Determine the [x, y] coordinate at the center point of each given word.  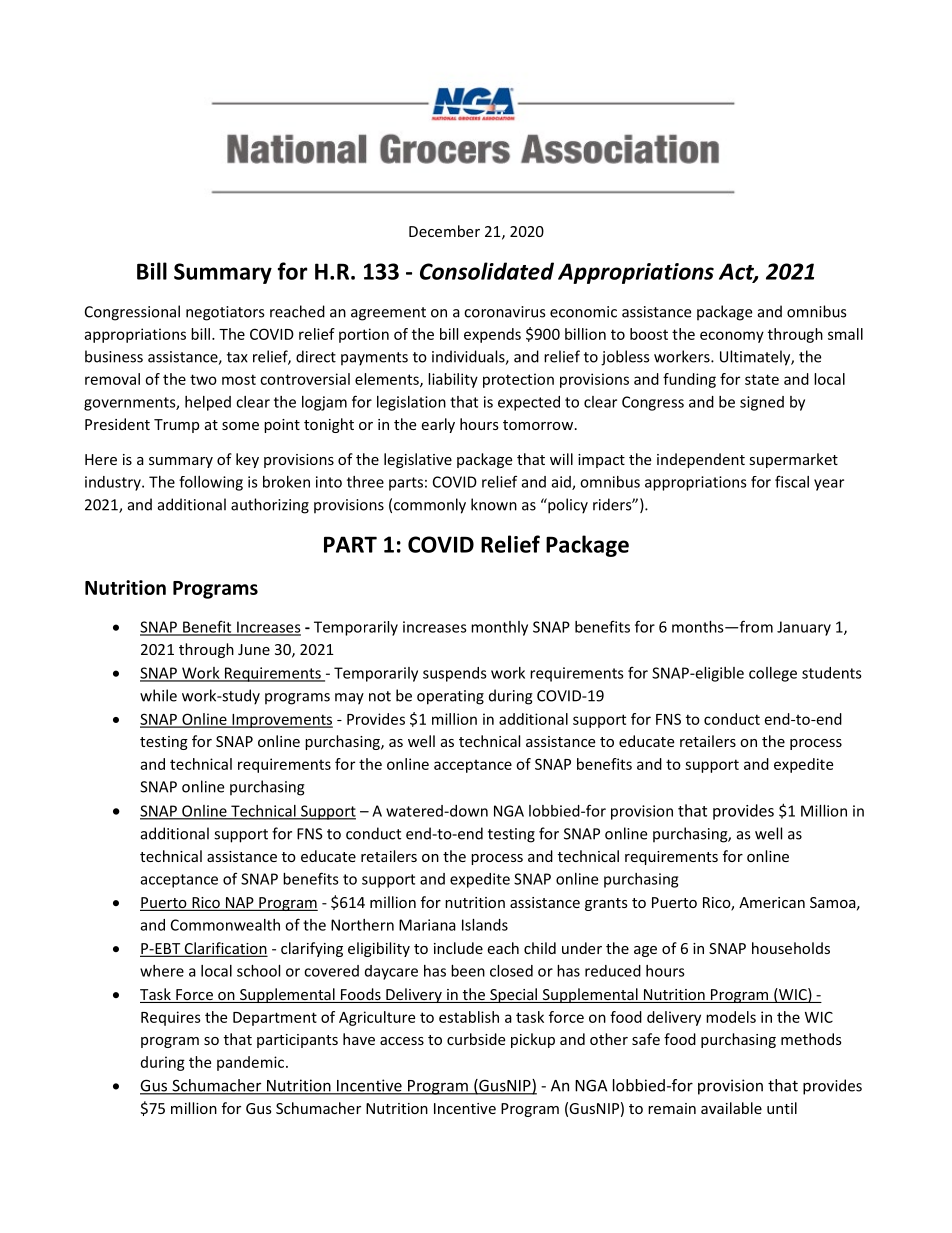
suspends [455, 674]
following [211, 483]
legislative [418, 460]
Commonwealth [225, 925]
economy [732, 337]
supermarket [793, 460]
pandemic [252, 1063]
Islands [485, 925]
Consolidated [487, 271]
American [772, 902]
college [773, 674]
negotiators [225, 313]
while [158, 695]
